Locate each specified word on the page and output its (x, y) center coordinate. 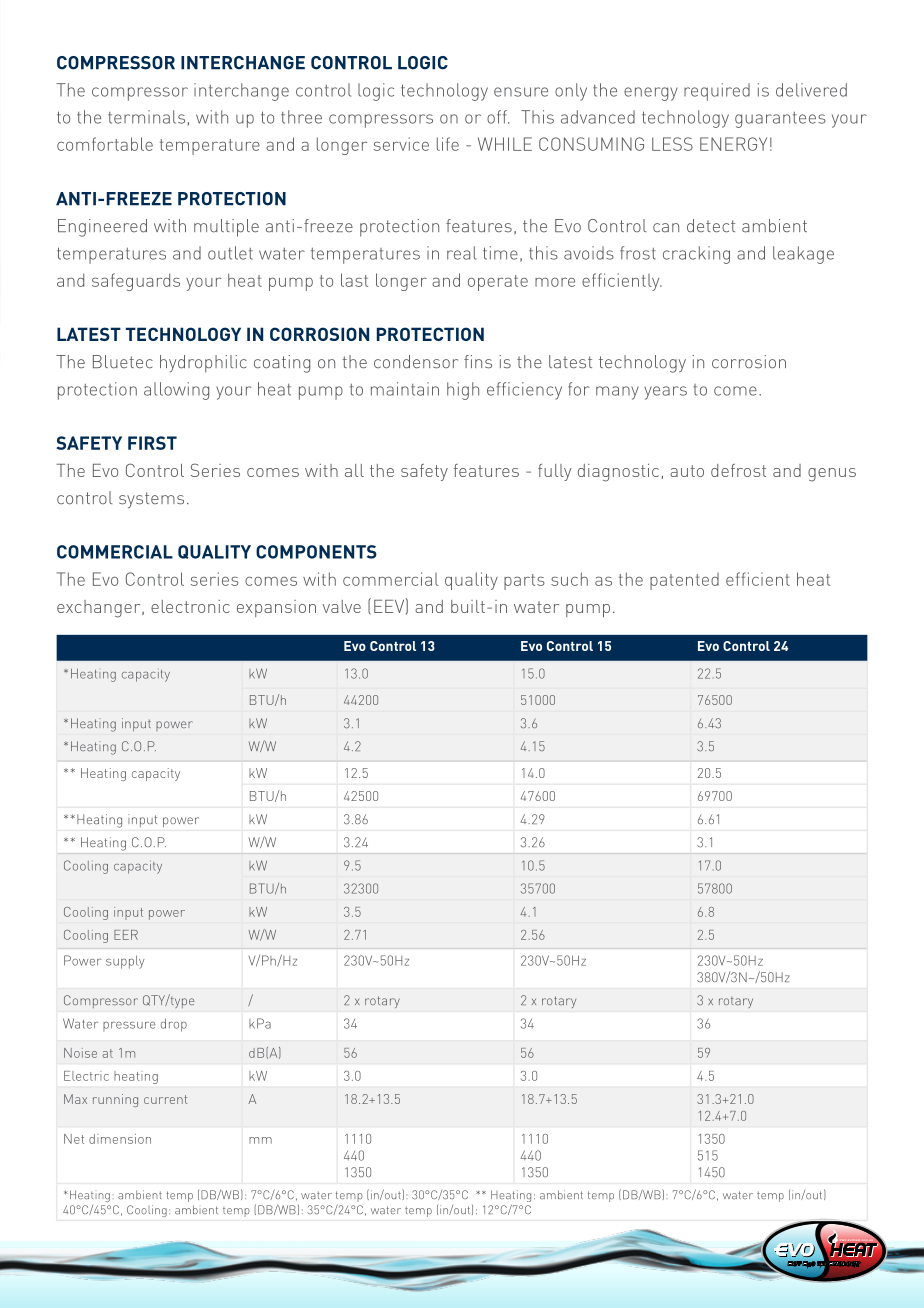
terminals (146, 117)
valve (341, 606)
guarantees (780, 120)
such (569, 579)
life (448, 144)
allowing (176, 391)
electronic (190, 606)
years (665, 393)
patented (684, 581)
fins (478, 362)
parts (524, 582)
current (165, 1099)
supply (125, 962)
